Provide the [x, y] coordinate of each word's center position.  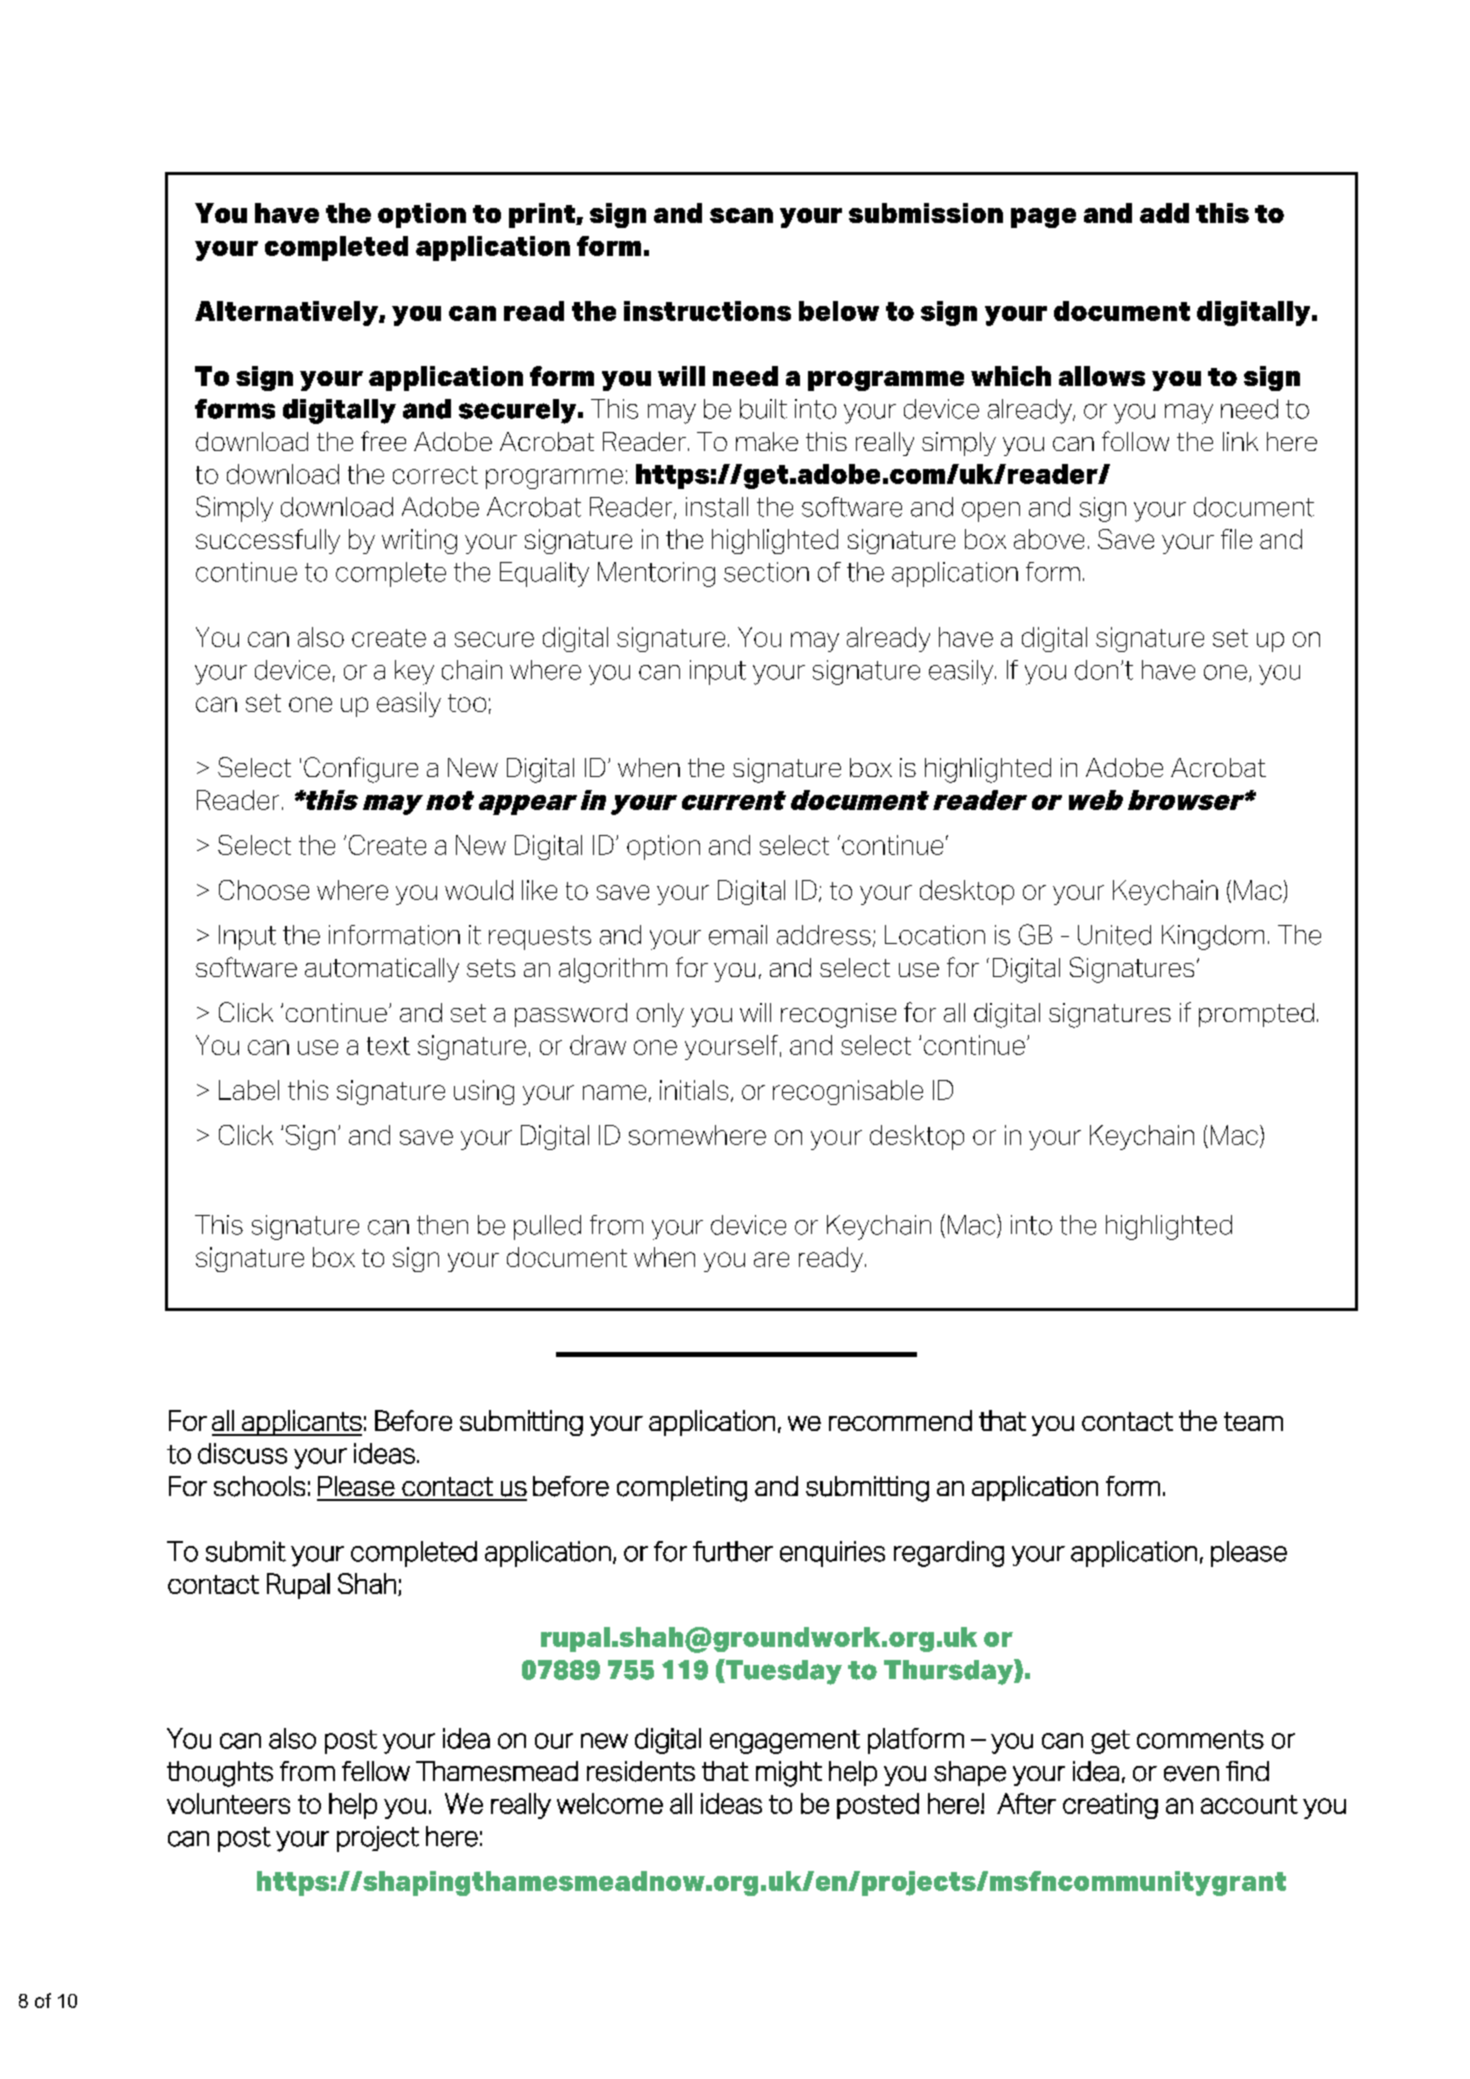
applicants [301, 1423]
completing [682, 1489]
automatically [382, 970]
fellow [376, 1771]
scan [741, 215]
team [1253, 1421]
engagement [785, 1742]
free [383, 441]
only [660, 1015]
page [1043, 218]
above [1049, 539]
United [1114, 935]
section [766, 572]
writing [419, 541]
